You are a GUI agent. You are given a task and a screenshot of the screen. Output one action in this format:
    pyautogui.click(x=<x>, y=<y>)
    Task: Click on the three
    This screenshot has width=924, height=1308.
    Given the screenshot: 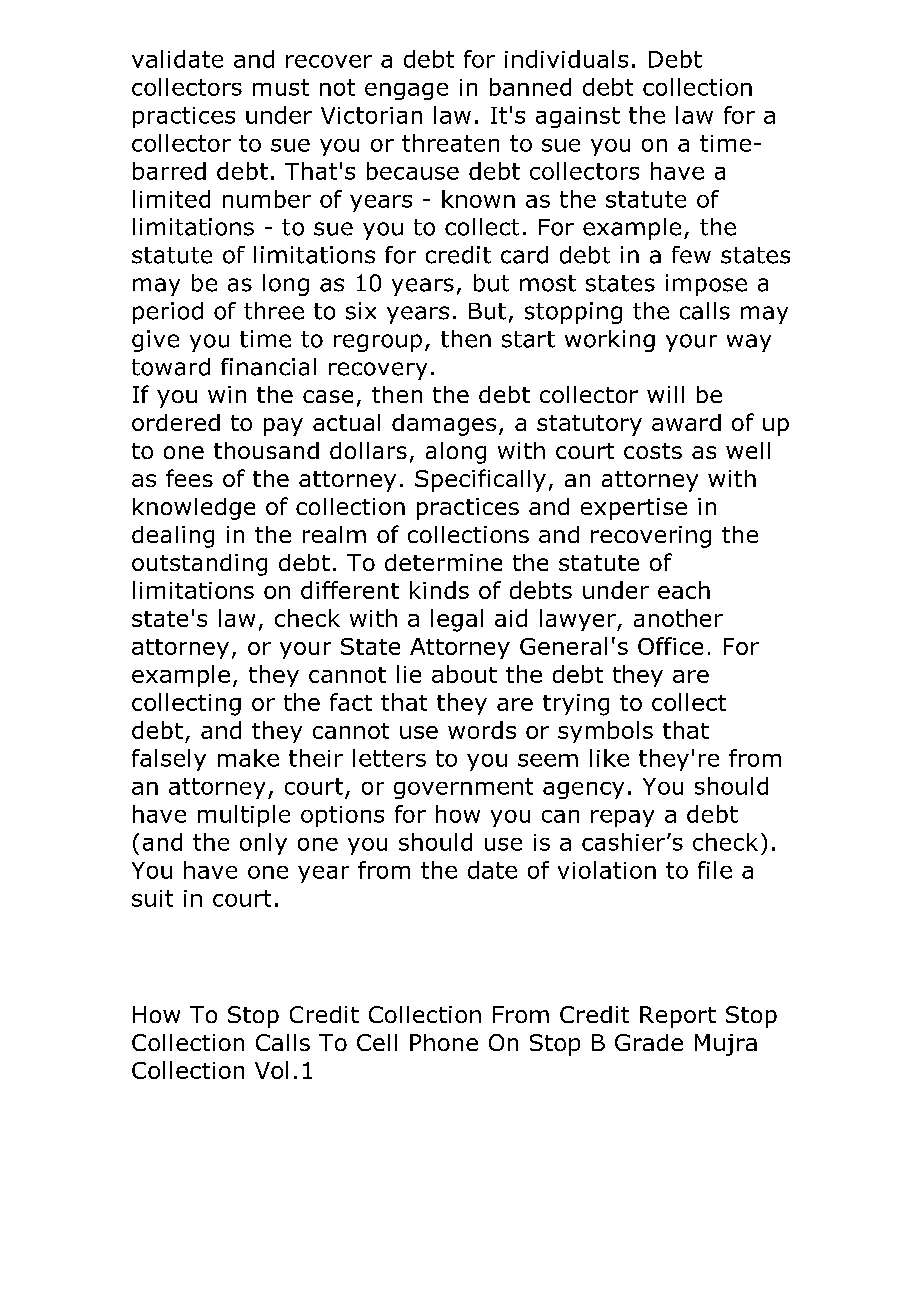 What is the action you would take?
    pyautogui.click(x=274, y=311)
